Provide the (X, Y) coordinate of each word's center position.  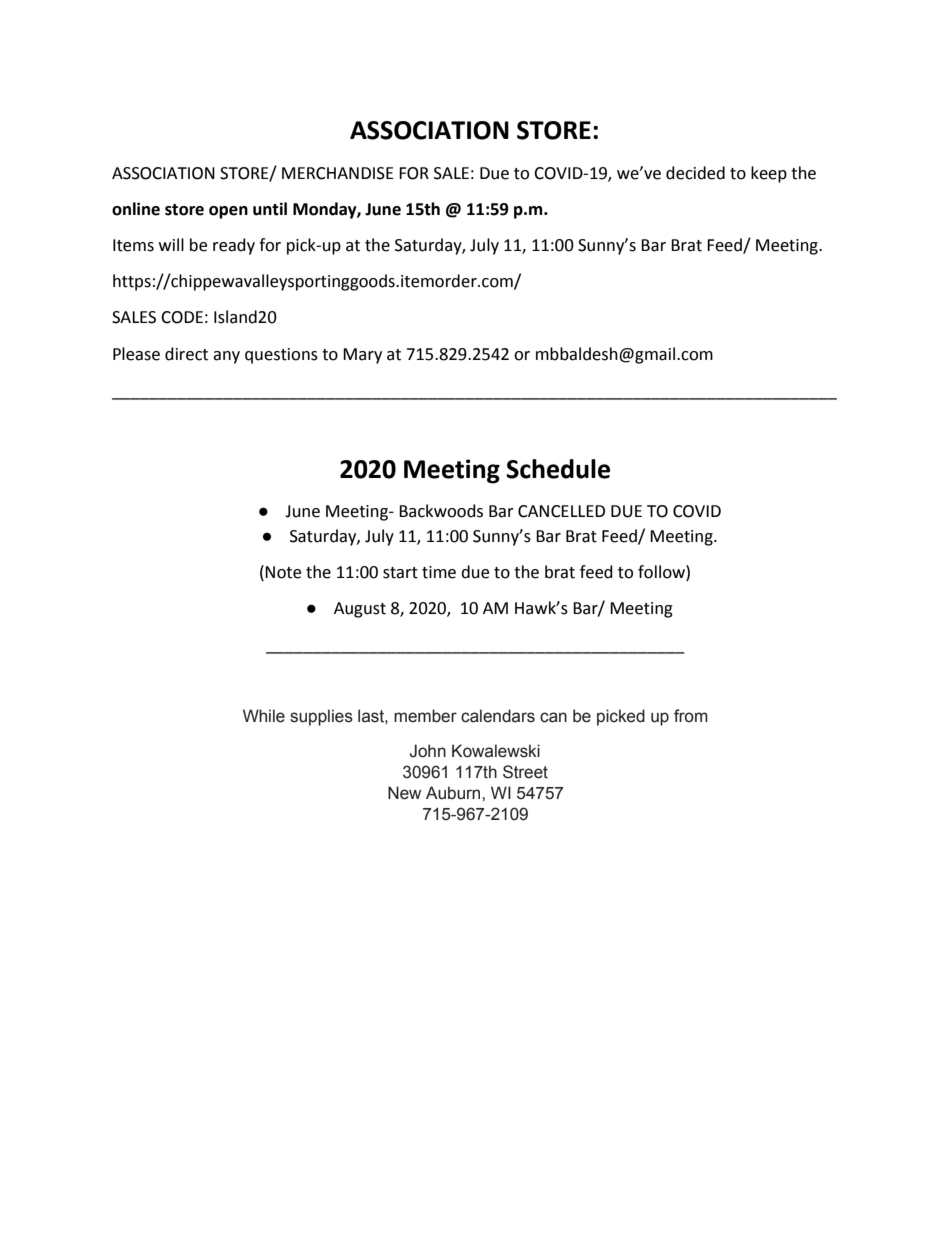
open (228, 212)
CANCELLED (561, 511)
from (691, 716)
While (264, 716)
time (439, 572)
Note (283, 572)
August (360, 610)
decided (695, 173)
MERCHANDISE (338, 173)
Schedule (558, 469)
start (400, 573)
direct (186, 354)
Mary (362, 356)
